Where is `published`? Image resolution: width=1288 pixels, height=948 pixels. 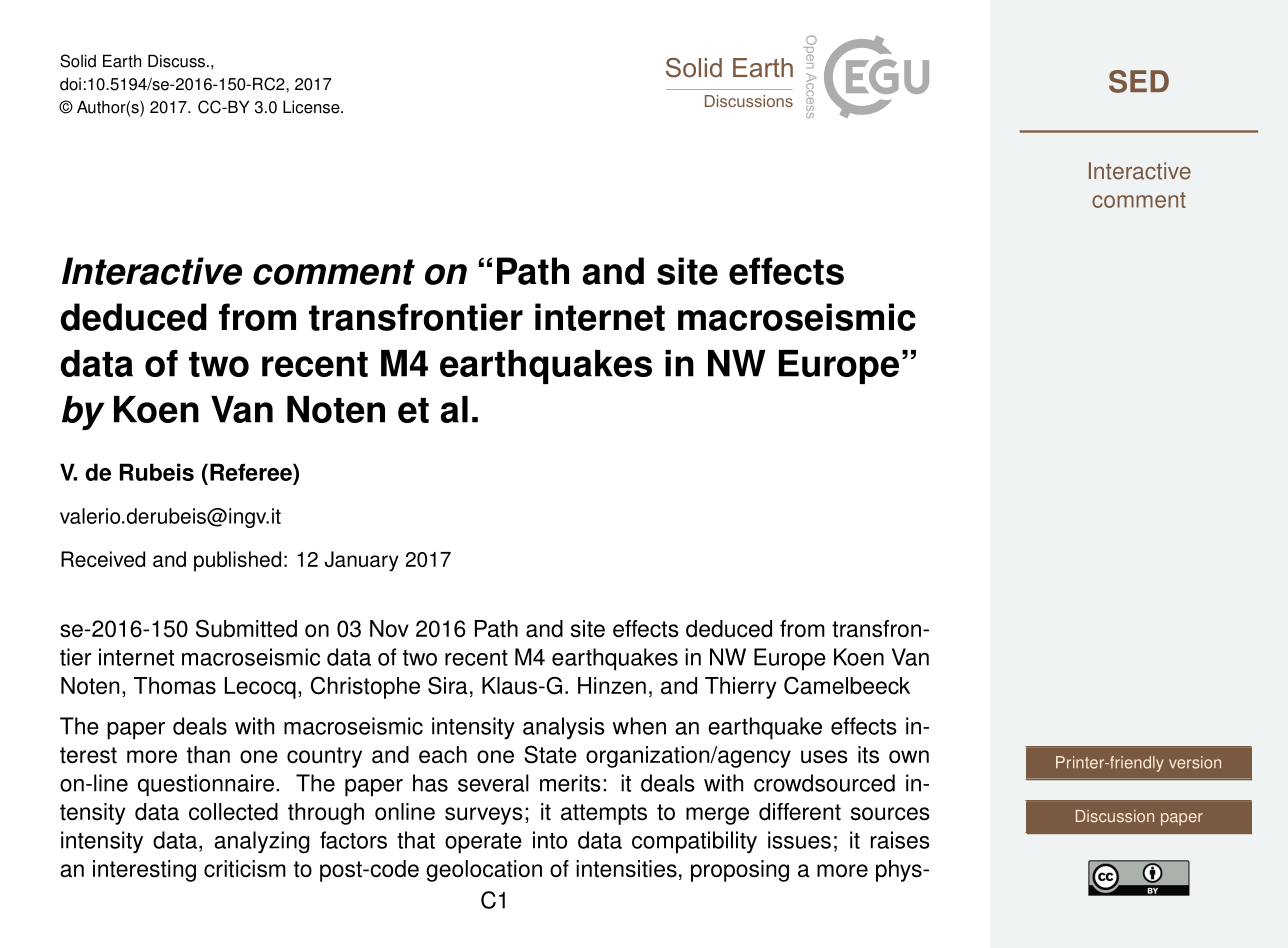
published is located at coordinates (237, 561).
